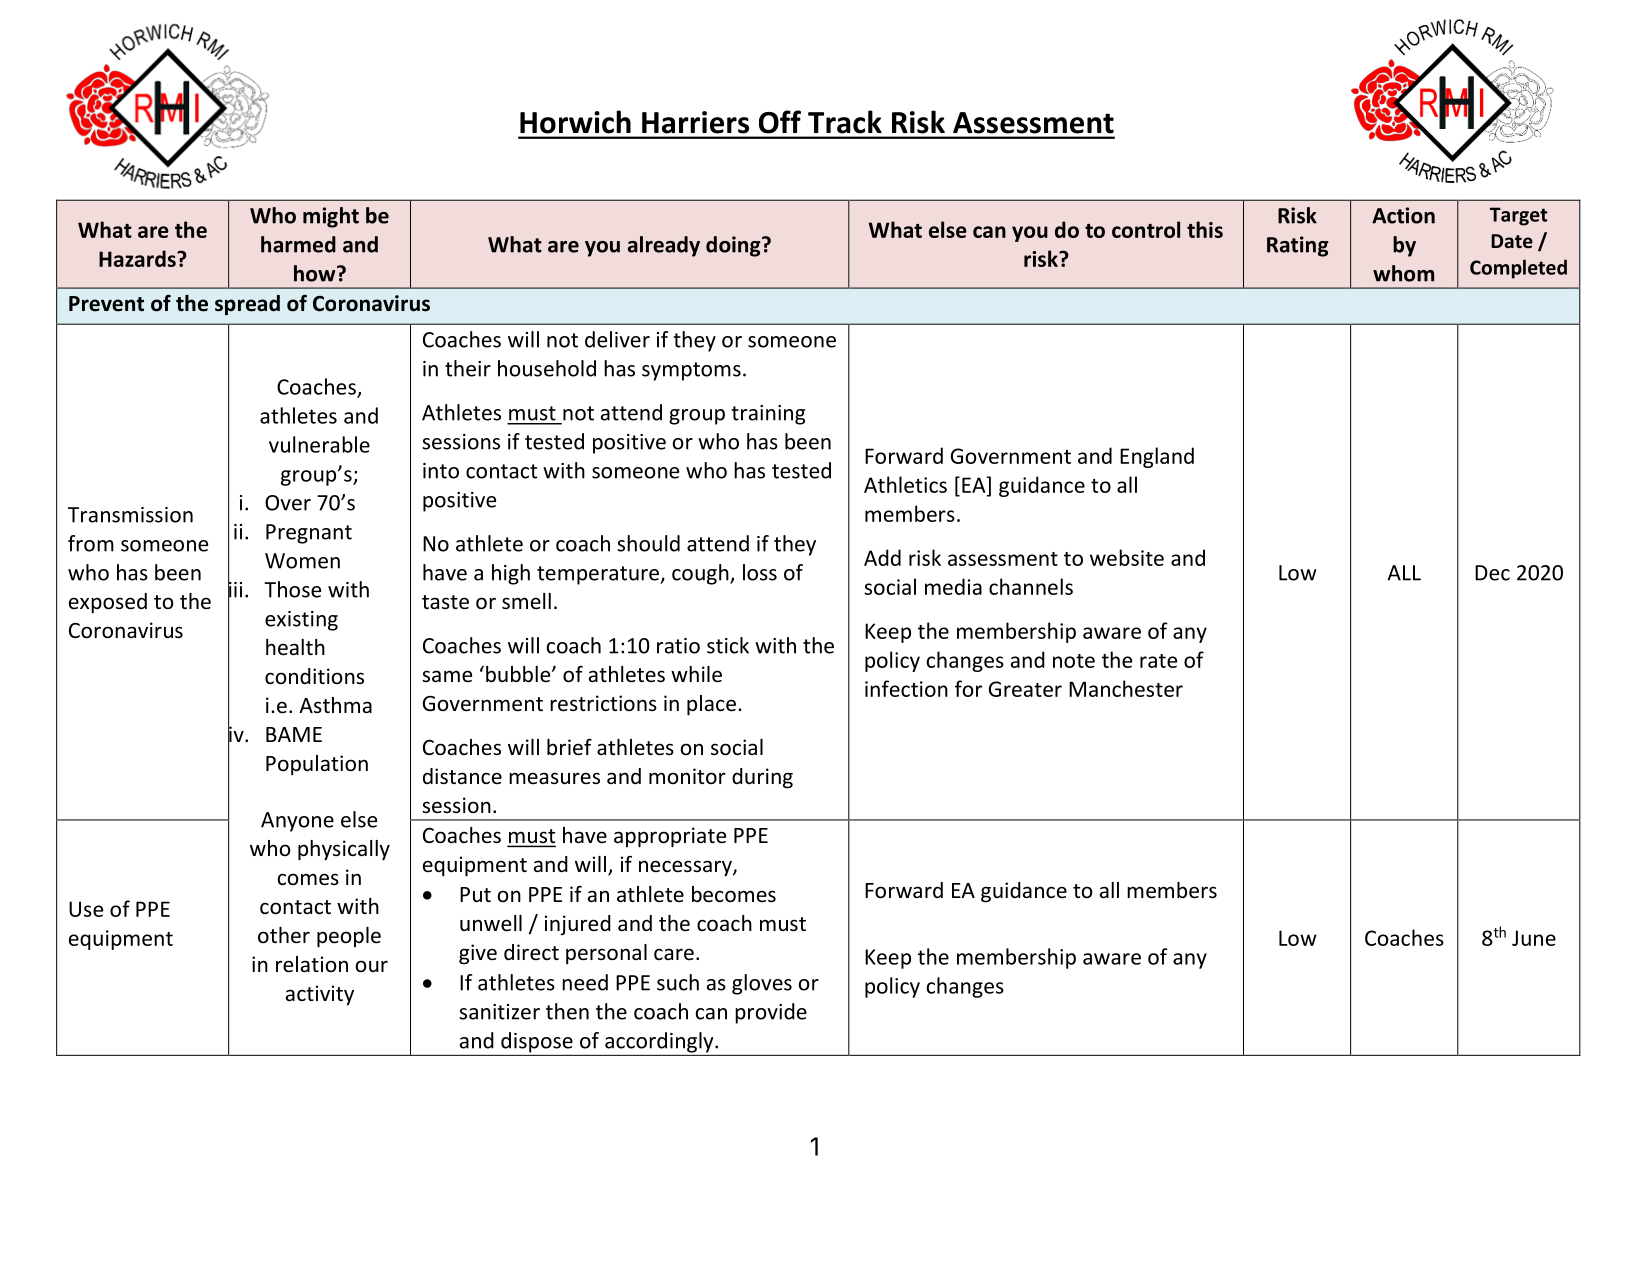 The image size is (1633, 1262). What do you see at coordinates (335, 705) in the screenshot?
I see `Asthma` at bounding box center [335, 705].
